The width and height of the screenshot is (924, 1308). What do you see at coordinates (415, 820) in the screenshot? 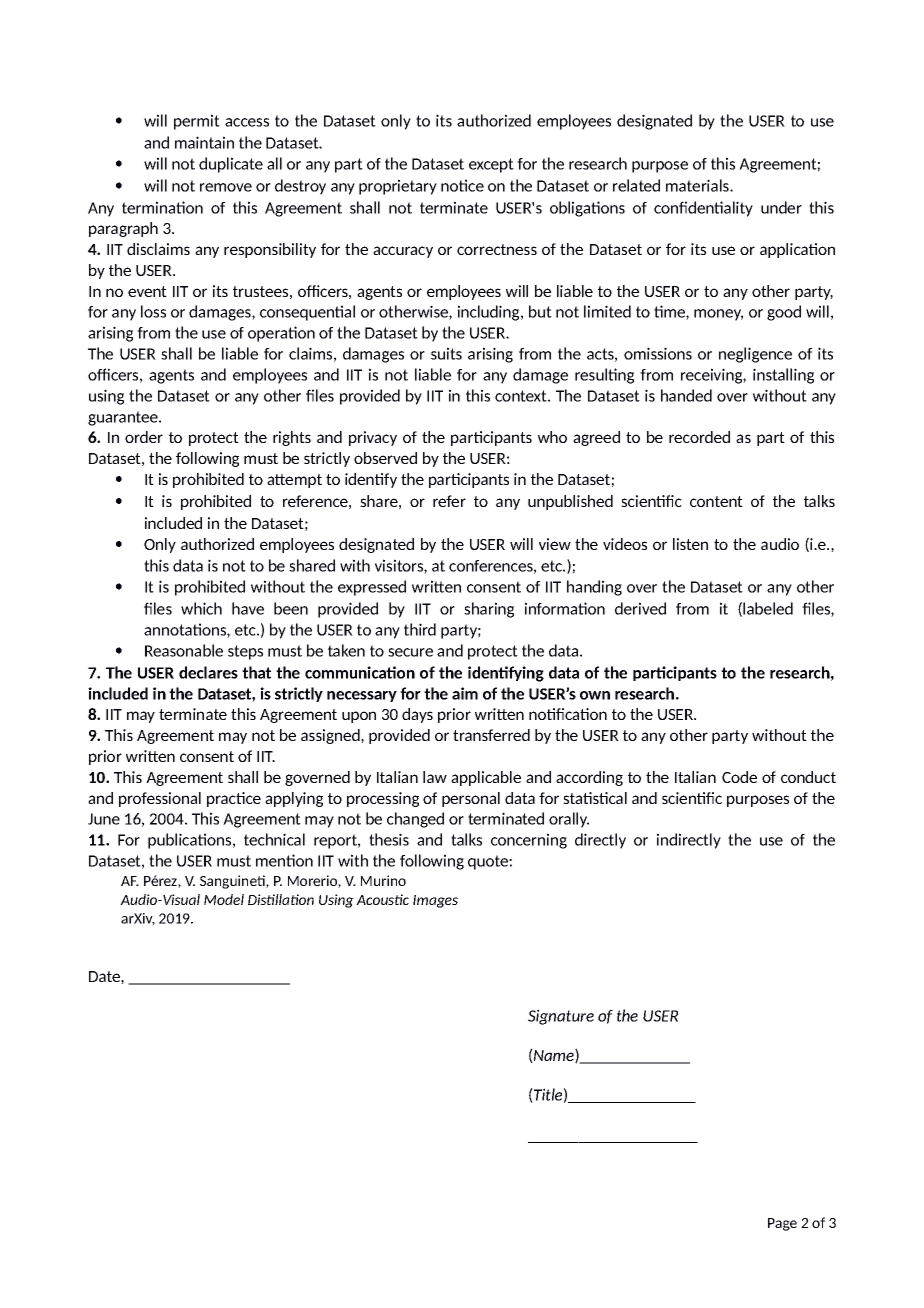
I see `changed` at bounding box center [415, 820].
